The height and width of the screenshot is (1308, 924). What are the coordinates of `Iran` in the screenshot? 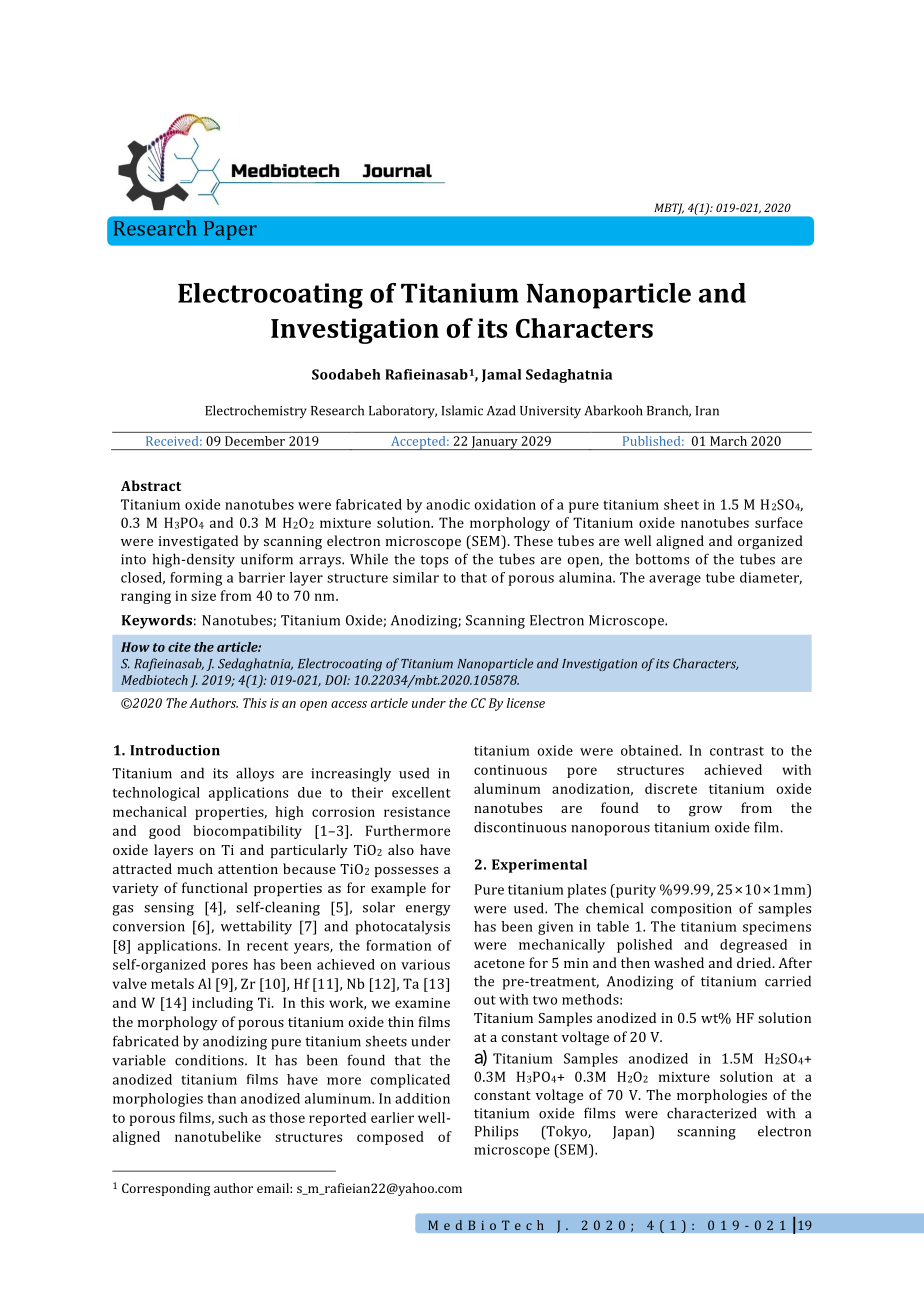 It's located at (707, 411).
